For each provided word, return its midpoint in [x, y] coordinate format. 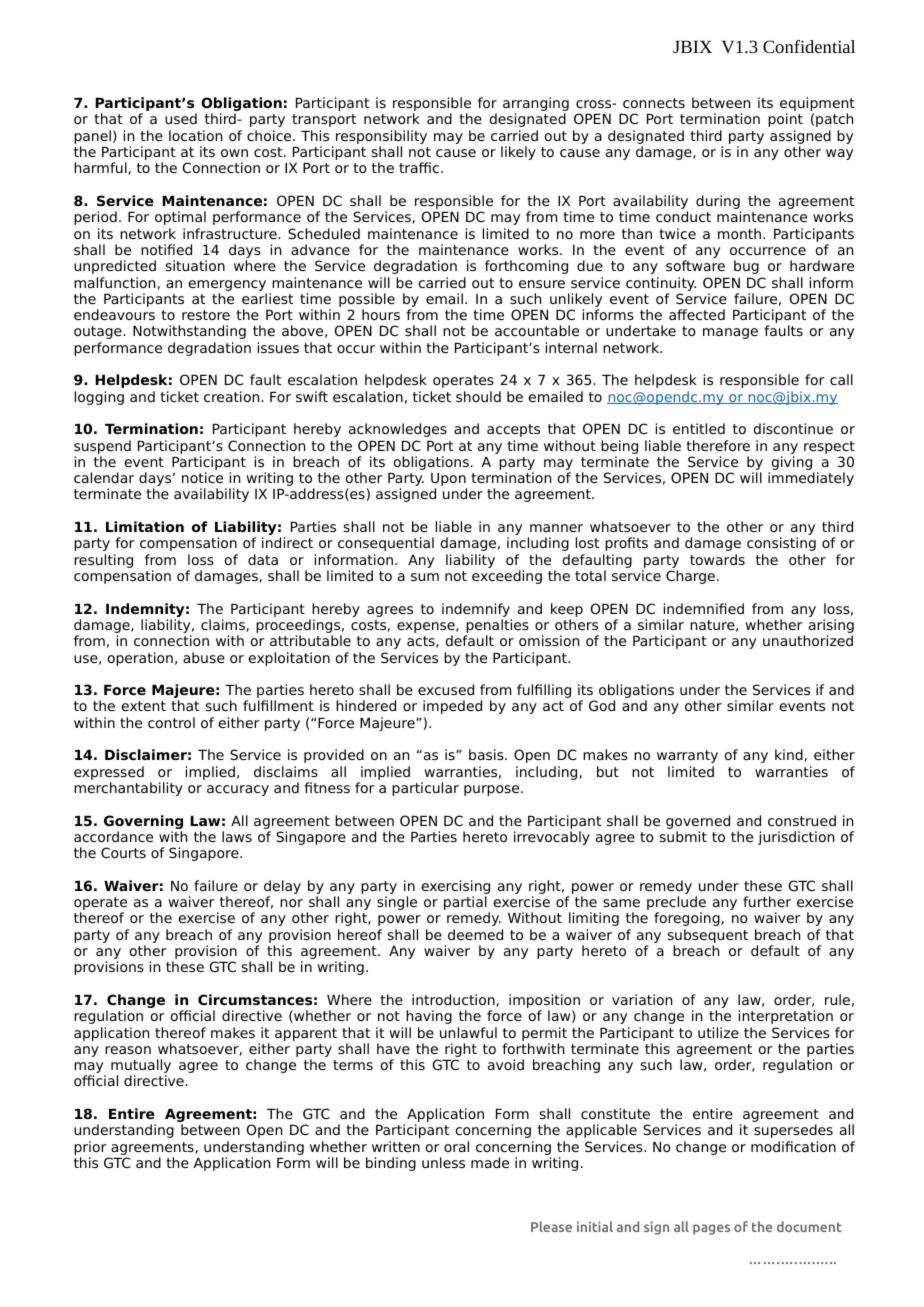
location [195, 135]
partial [466, 904]
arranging [536, 105]
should [478, 396]
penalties [497, 627]
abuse [204, 657]
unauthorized [808, 640]
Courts [123, 852]
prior [91, 1149]
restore [206, 315]
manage [730, 333]
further [767, 901]
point [785, 120]
